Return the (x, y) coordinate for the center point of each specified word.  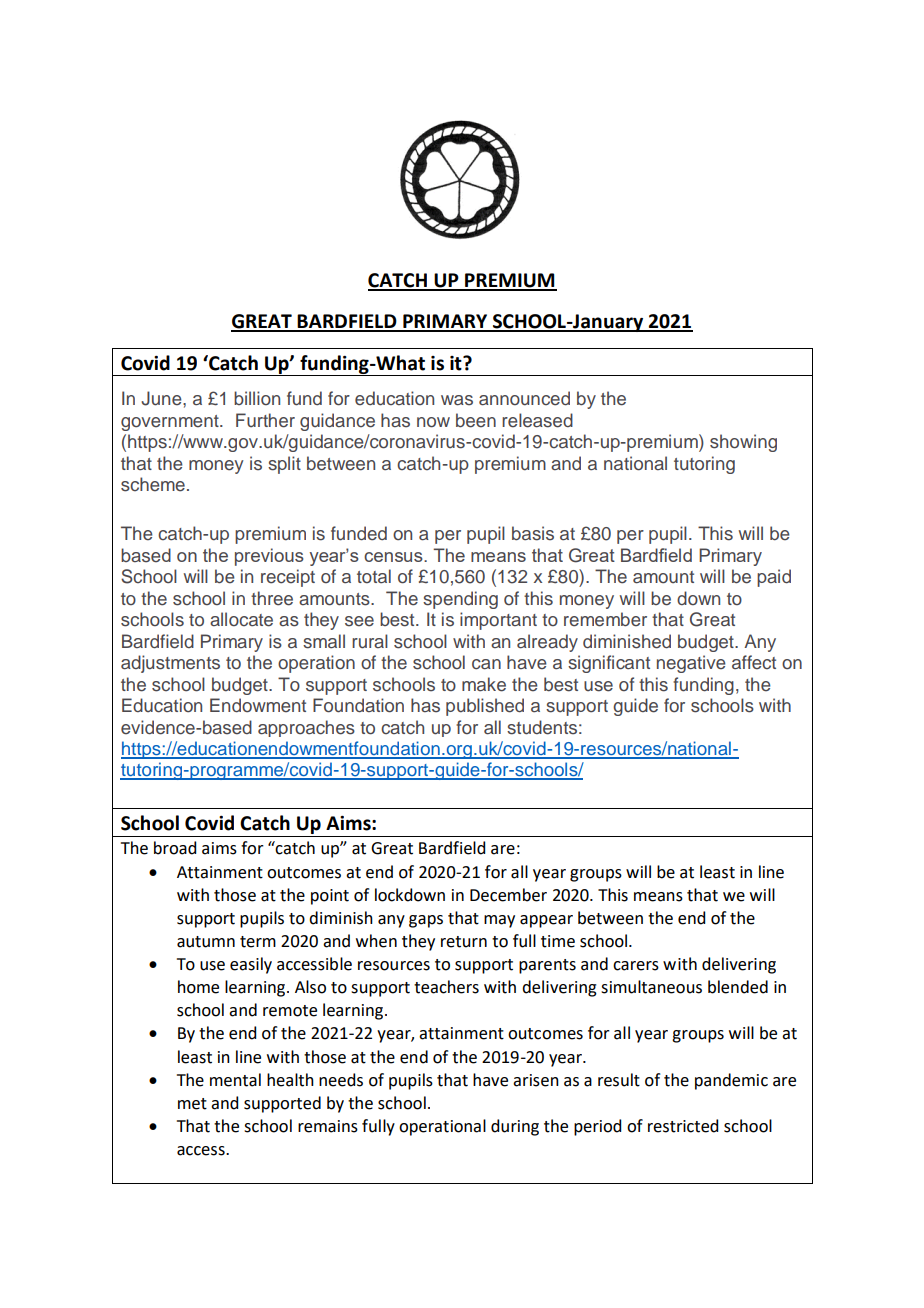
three (272, 598)
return (464, 942)
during (515, 1127)
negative (691, 664)
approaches (306, 728)
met (192, 1104)
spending (460, 600)
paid (774, 578)
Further (265, 420)
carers (636, 966)
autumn (206, 942)
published (485, 707)
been (476, 420)
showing (743, 443)
